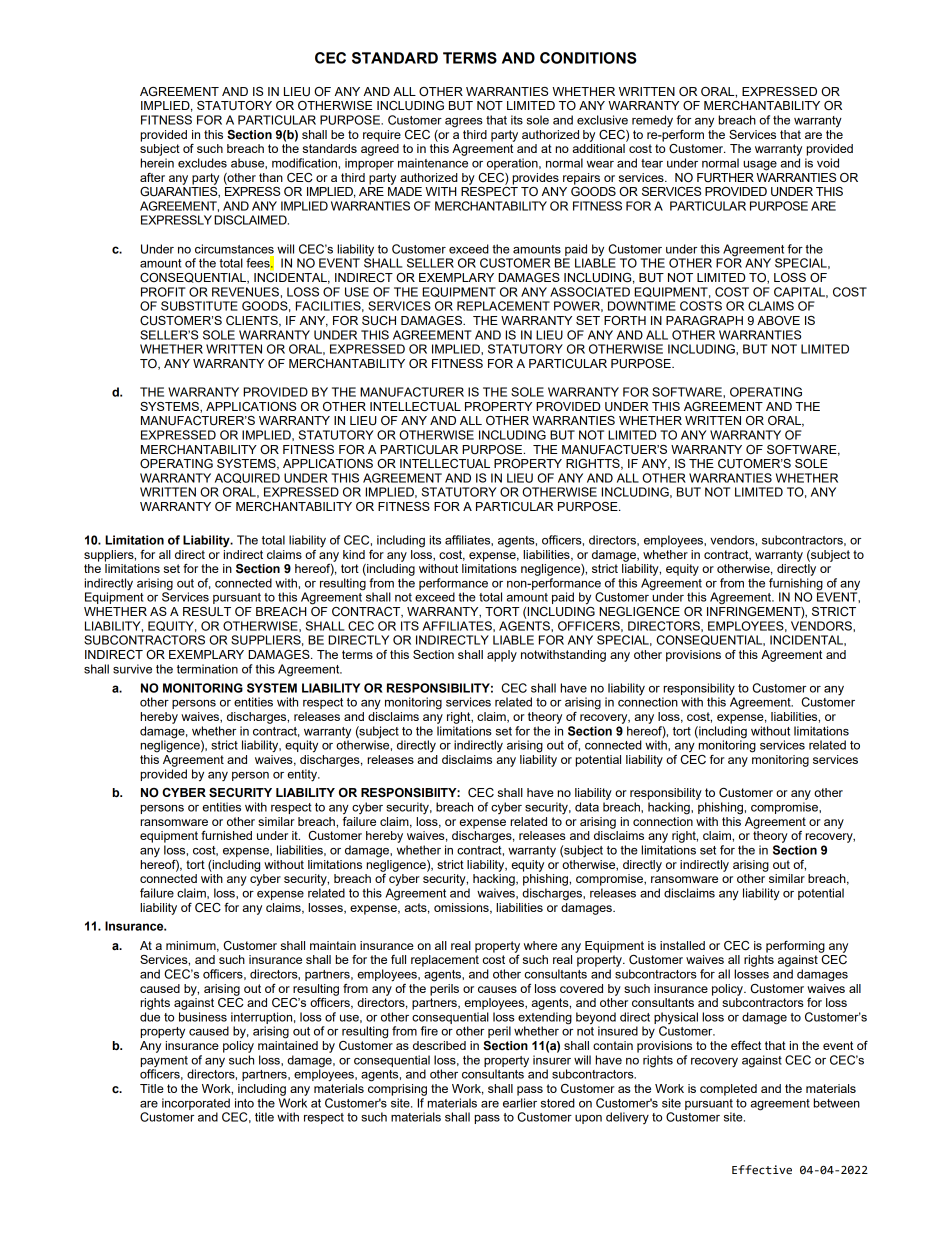 The image size is (952, 1233). What do you see at coordinates (590, 292) in the image?
I see `ASSOCIATED` at bounding box center [590, 292].
